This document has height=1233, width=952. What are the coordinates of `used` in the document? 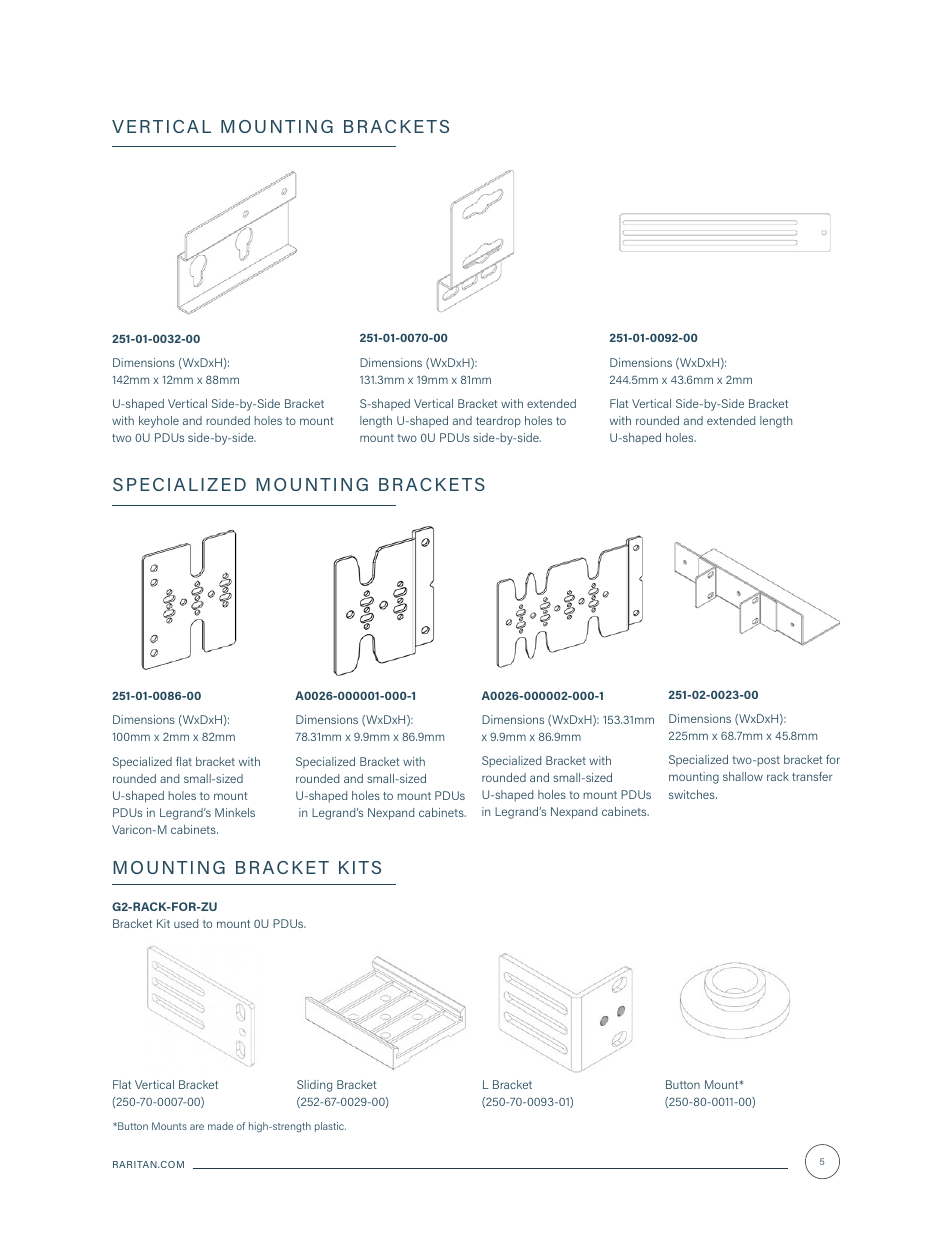 It's located at (186, 923).
